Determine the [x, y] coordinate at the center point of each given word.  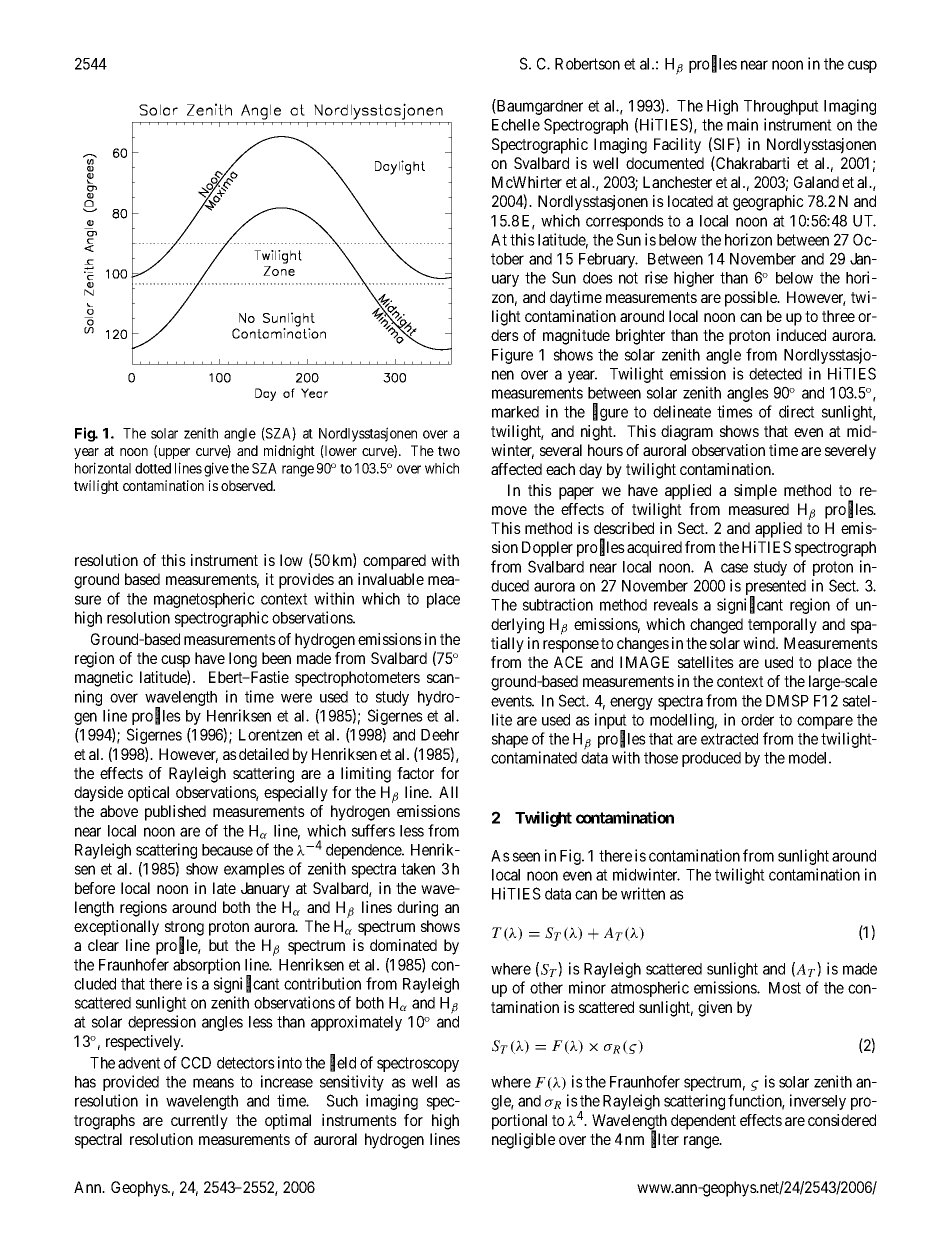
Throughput [781, 107]
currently [199, 1122]
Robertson [587, 64]
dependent [703, 1122]
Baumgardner [539, 107]
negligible [523, 1141]
